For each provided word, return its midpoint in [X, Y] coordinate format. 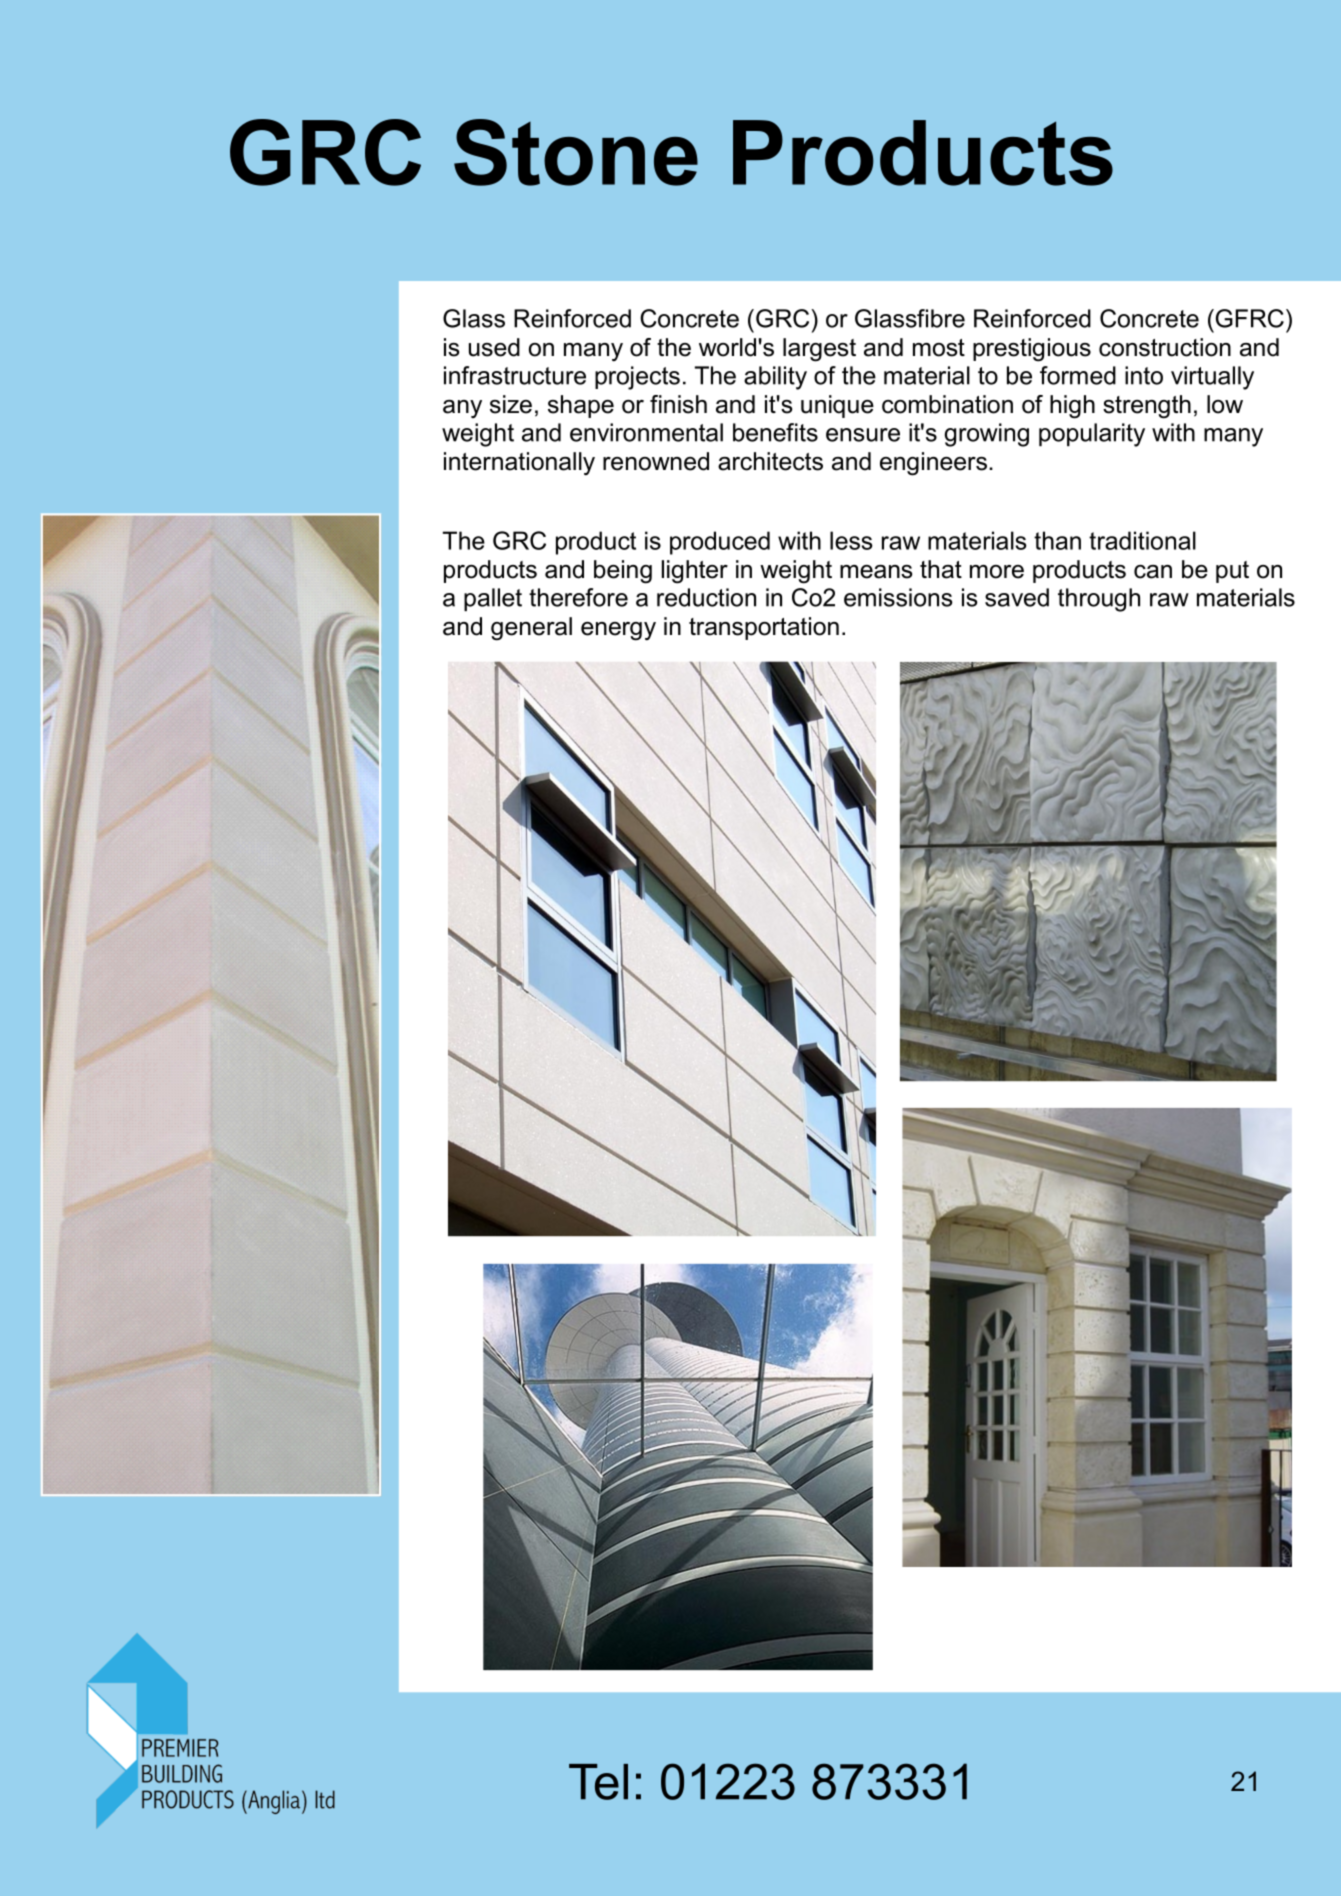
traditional [1142, 540]
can [1153, 572]
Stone [576, 152]
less [851, 540]
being [623, 572]
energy [618, 631]
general [531, 629]
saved [1017, 597]
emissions [898, 597]
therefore [578, 597]
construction [1165, 347]
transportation [764, 628]
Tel [598, 1782]
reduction [706, 597]
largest [819, 350]
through [1099, 600]
